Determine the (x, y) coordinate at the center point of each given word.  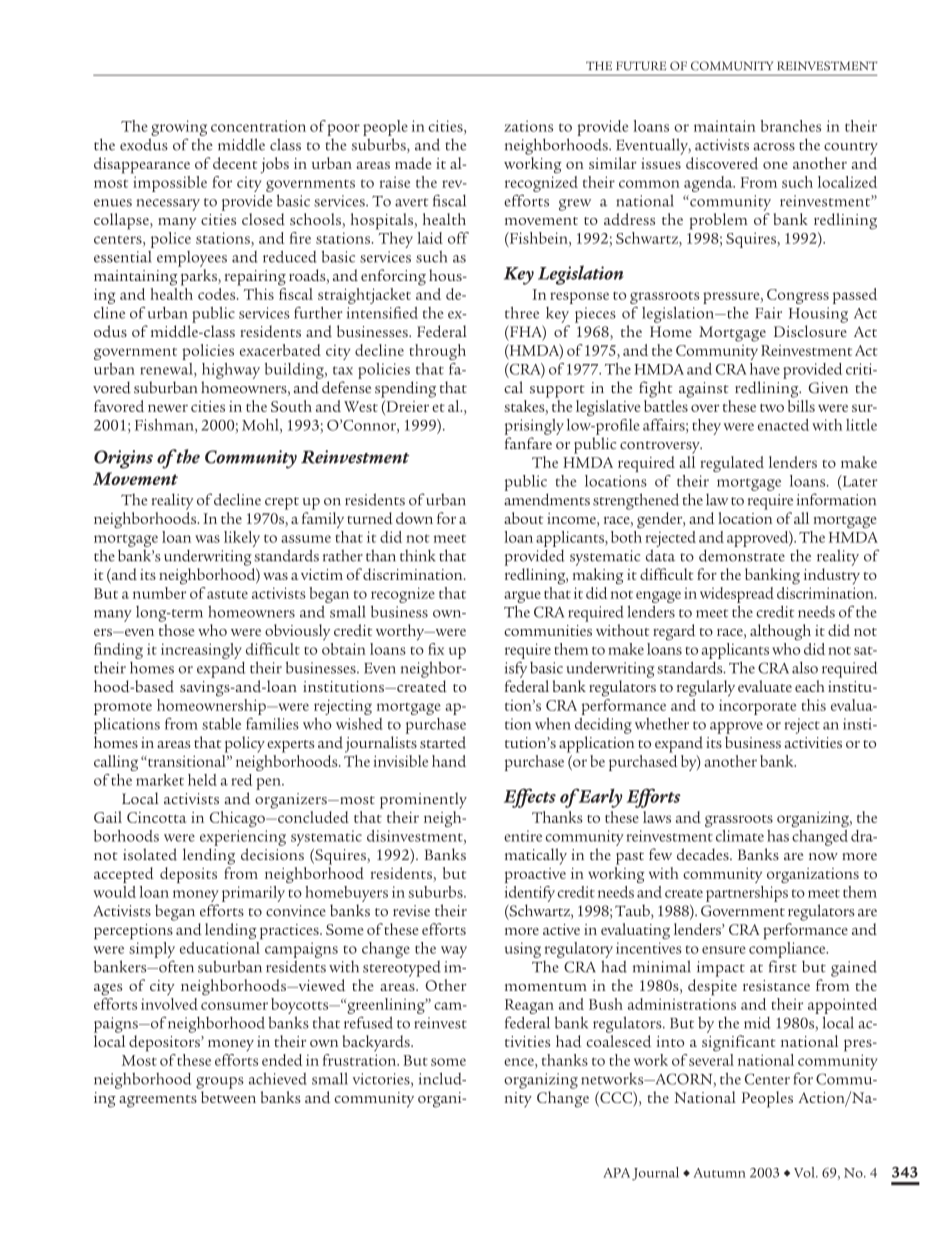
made (413, 163)
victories (382, 1080)
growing (179, 128)
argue (522, 597)
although (780, 632)
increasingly (201, 651)
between (228, 1097)
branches (791, 126)
